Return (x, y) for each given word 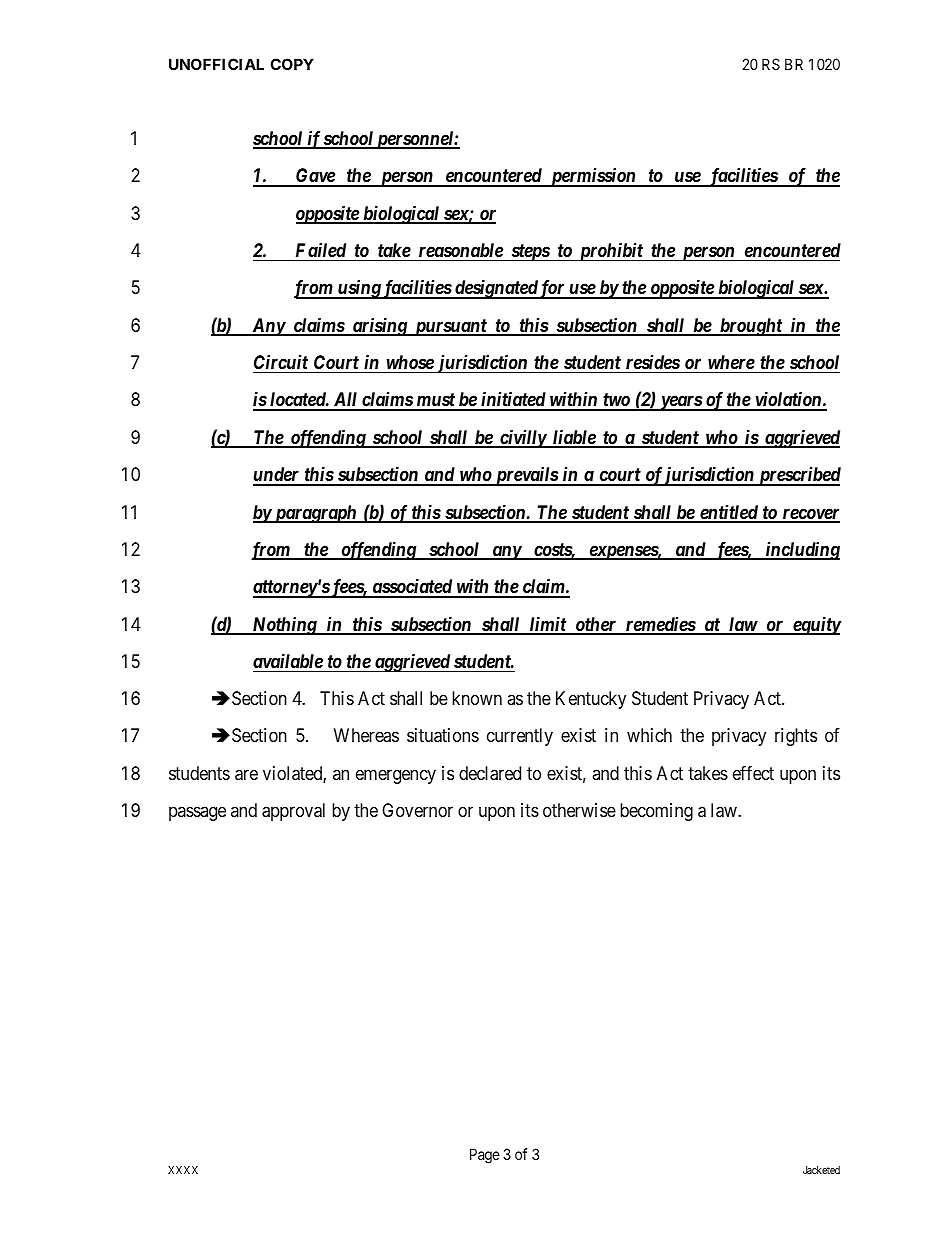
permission (593, 177)
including (801, 551)
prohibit (610, 251)
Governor (417, 810)
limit (548, 625)
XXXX (183, 1170)
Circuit (281, 362)
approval (293, 812)
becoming (656, 812)
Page (485, 1156)
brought (751, 327)
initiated (513, 400)
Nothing (284, 626)
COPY (292, 64)
